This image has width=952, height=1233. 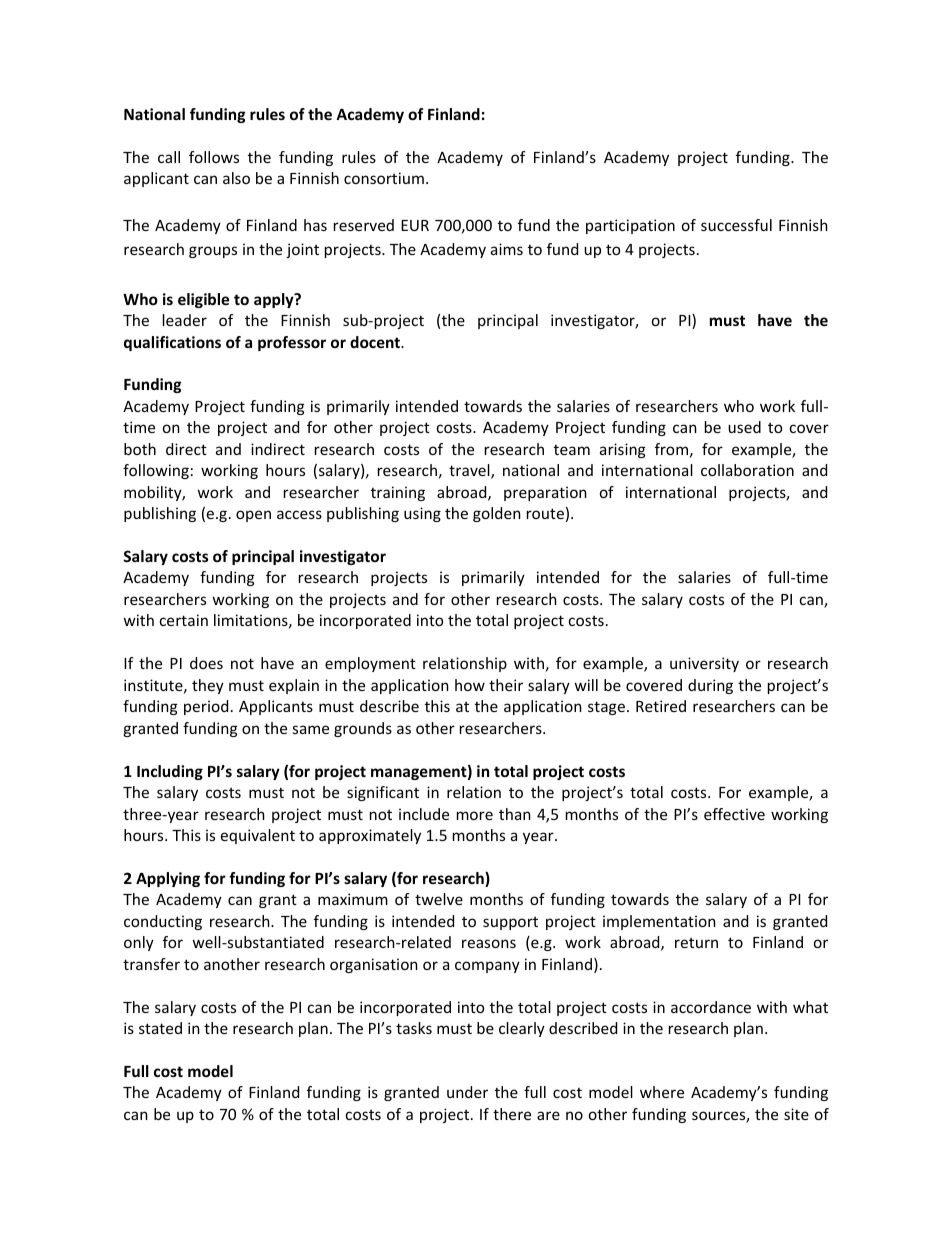 I want to click on EUR, so click(x=415, y=225).
